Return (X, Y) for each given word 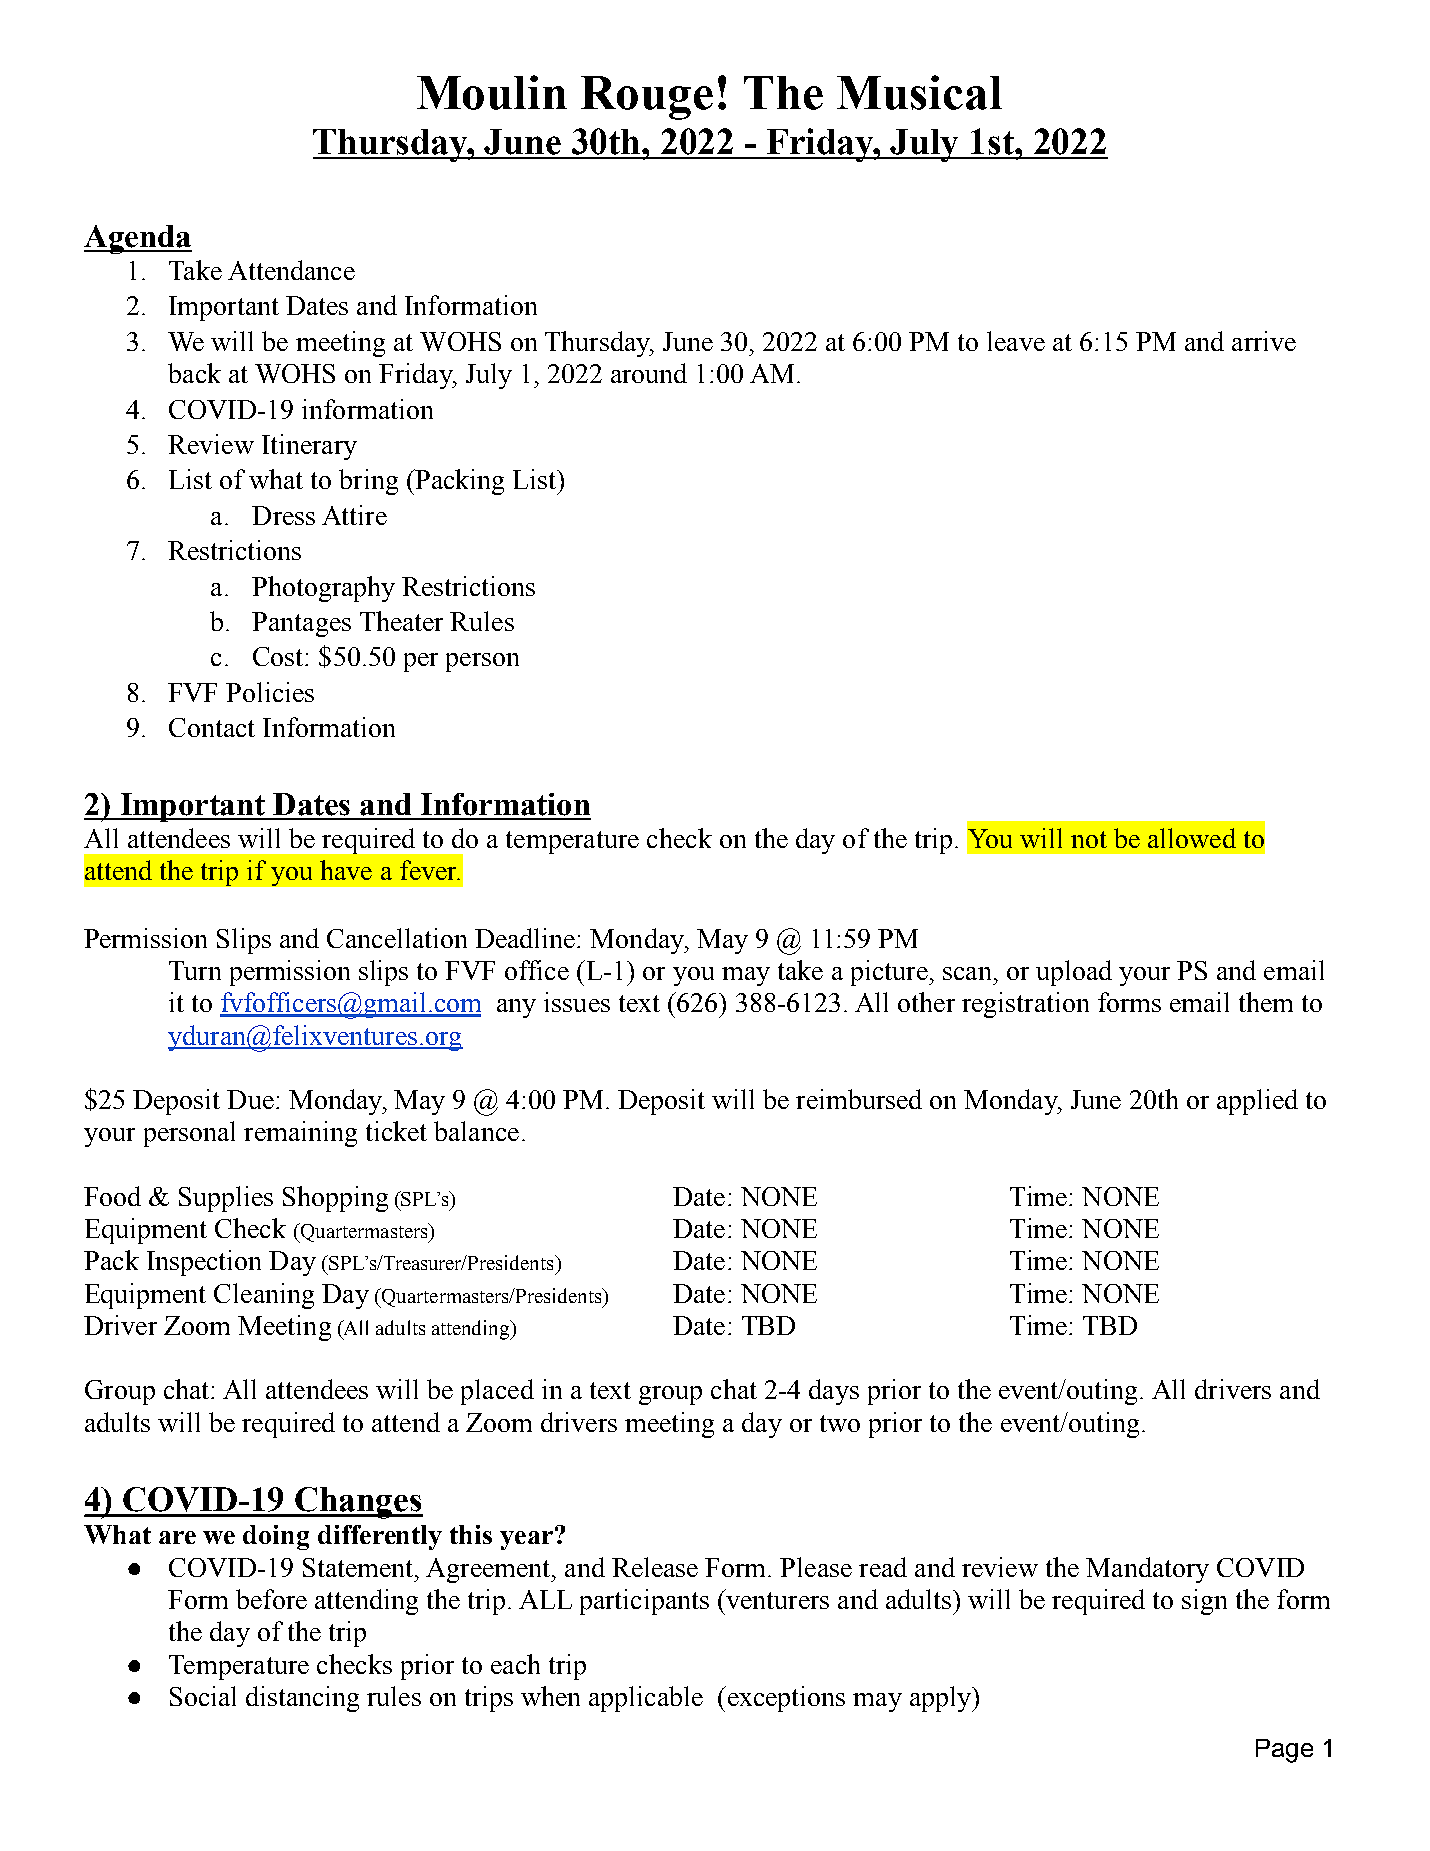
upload (1074, 973)
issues (577, 1002)
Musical (919, 92)
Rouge (647, 98)
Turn (195, 970)
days (834, 1392)
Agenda (138, 239)
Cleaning (264, 1296)
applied (1257, 1102)
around (649, 373)
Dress (283, 515)
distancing (302, 1699)
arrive (1264, 341)
